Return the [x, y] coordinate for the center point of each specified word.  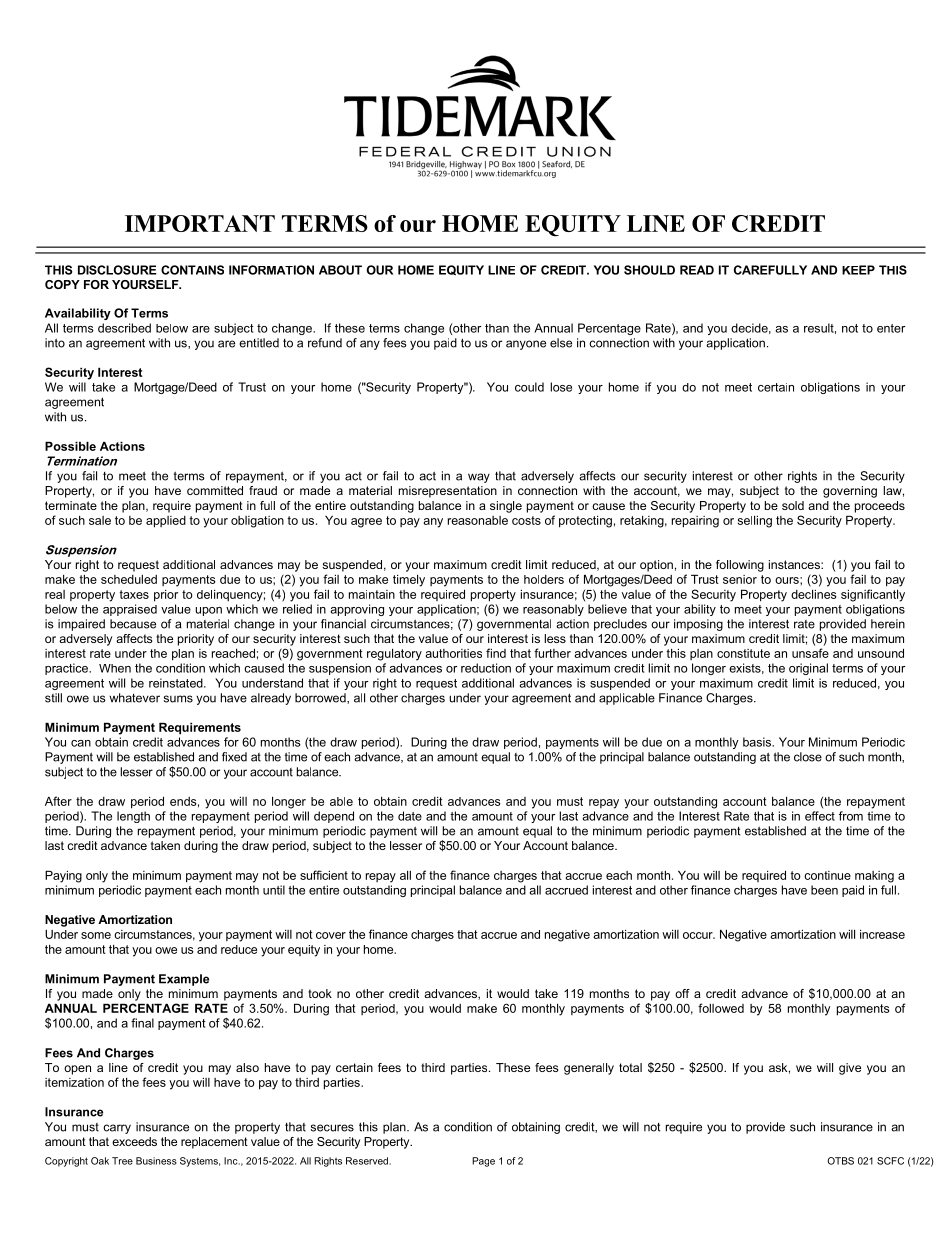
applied [166, 522]
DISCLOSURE [117, 270]
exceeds [134, 1141]
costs [526, 520]
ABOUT [340, 270]
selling [755, 521]
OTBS [840, 1161]
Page [483, 1162]
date [410, 816]
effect [820, 816]
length [133, 817]
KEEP [858, 270]
